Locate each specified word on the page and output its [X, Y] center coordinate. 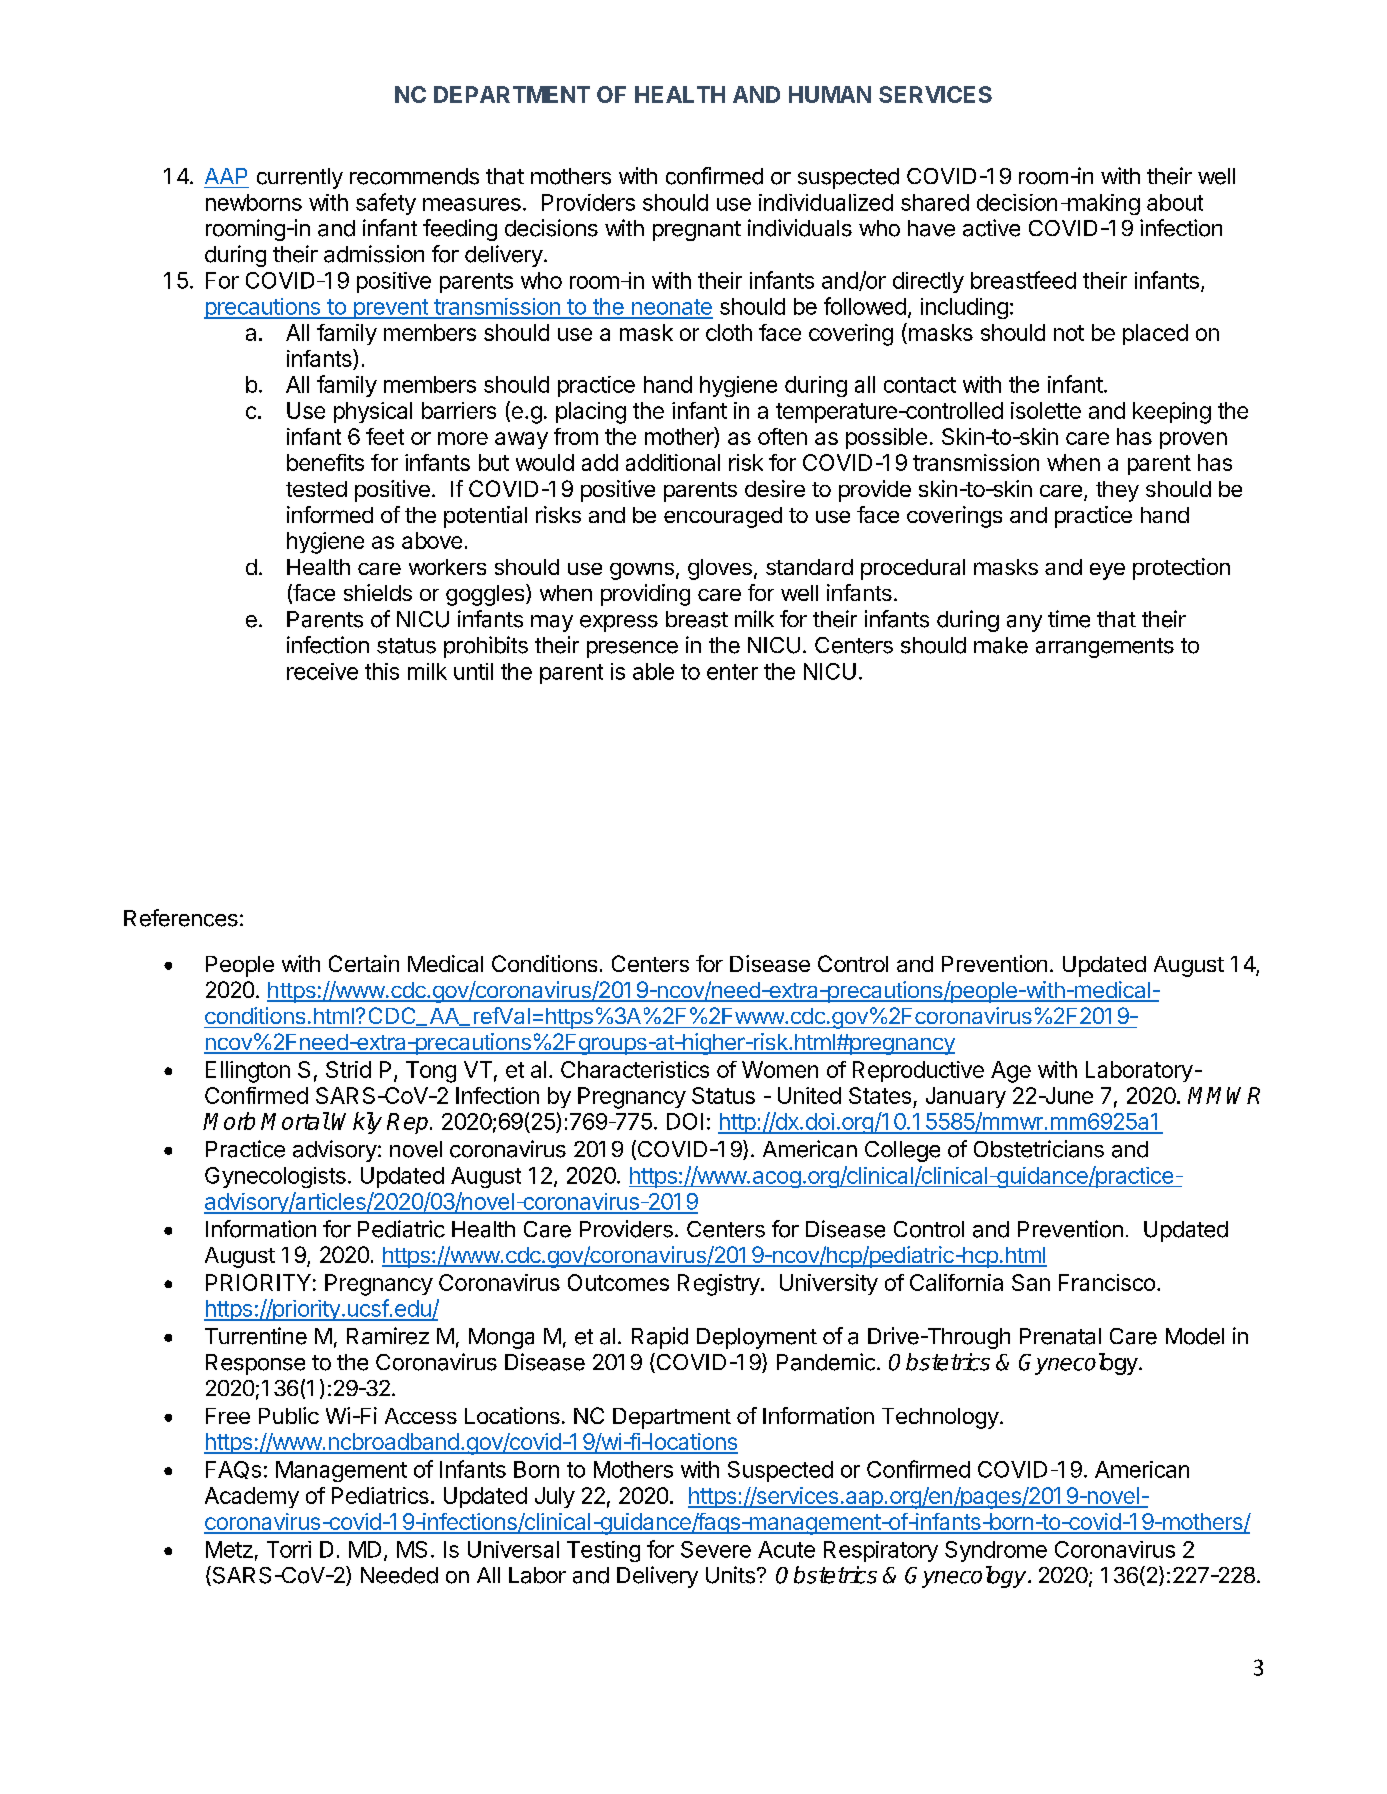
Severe [716, 1549]
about [1175, 202]
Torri [289, 1549]
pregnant [697, 231]
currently [300, 178]
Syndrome [996, 1551]
